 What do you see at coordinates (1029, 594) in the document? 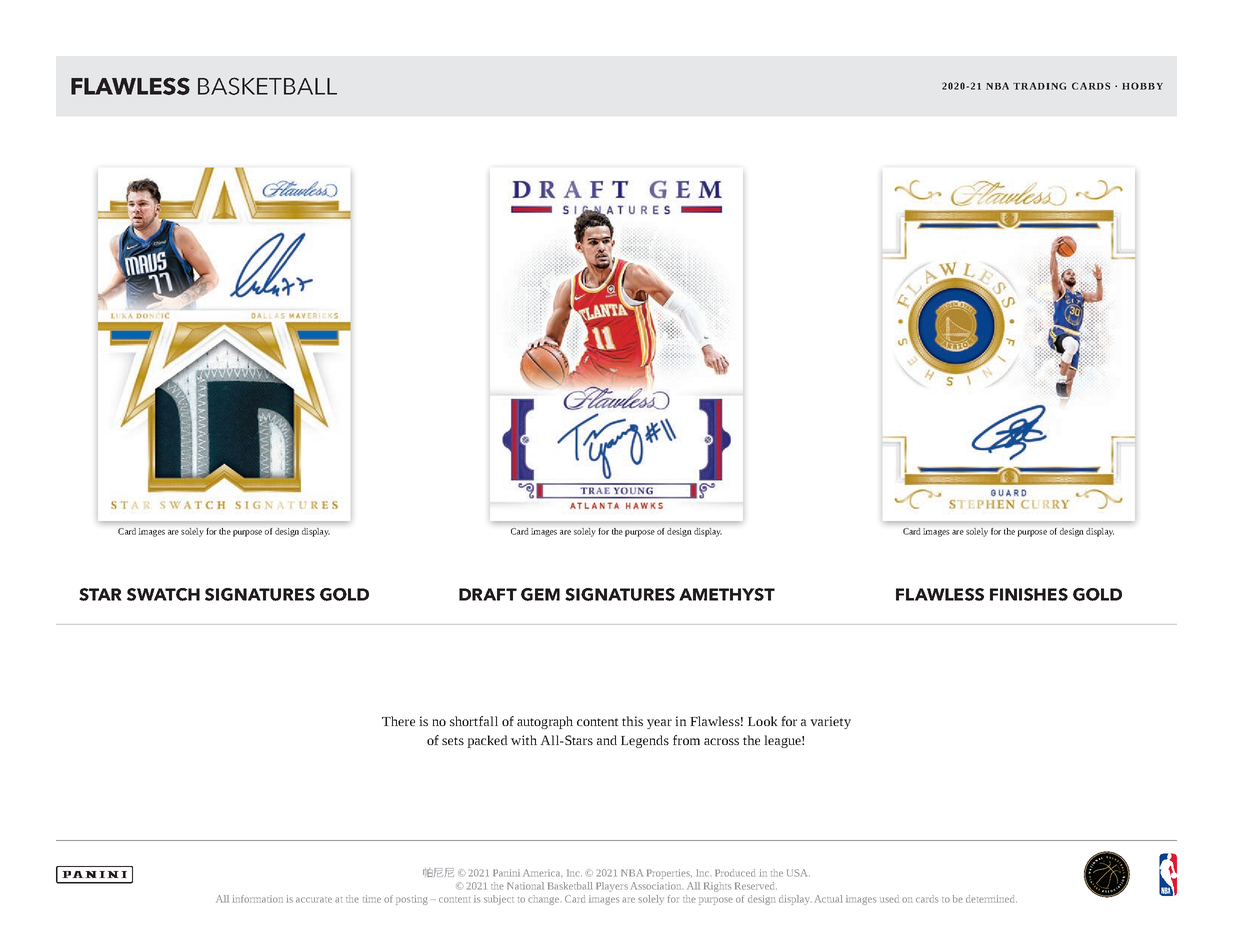
I see `FINISHES` at bounding box center [1029, 594].
